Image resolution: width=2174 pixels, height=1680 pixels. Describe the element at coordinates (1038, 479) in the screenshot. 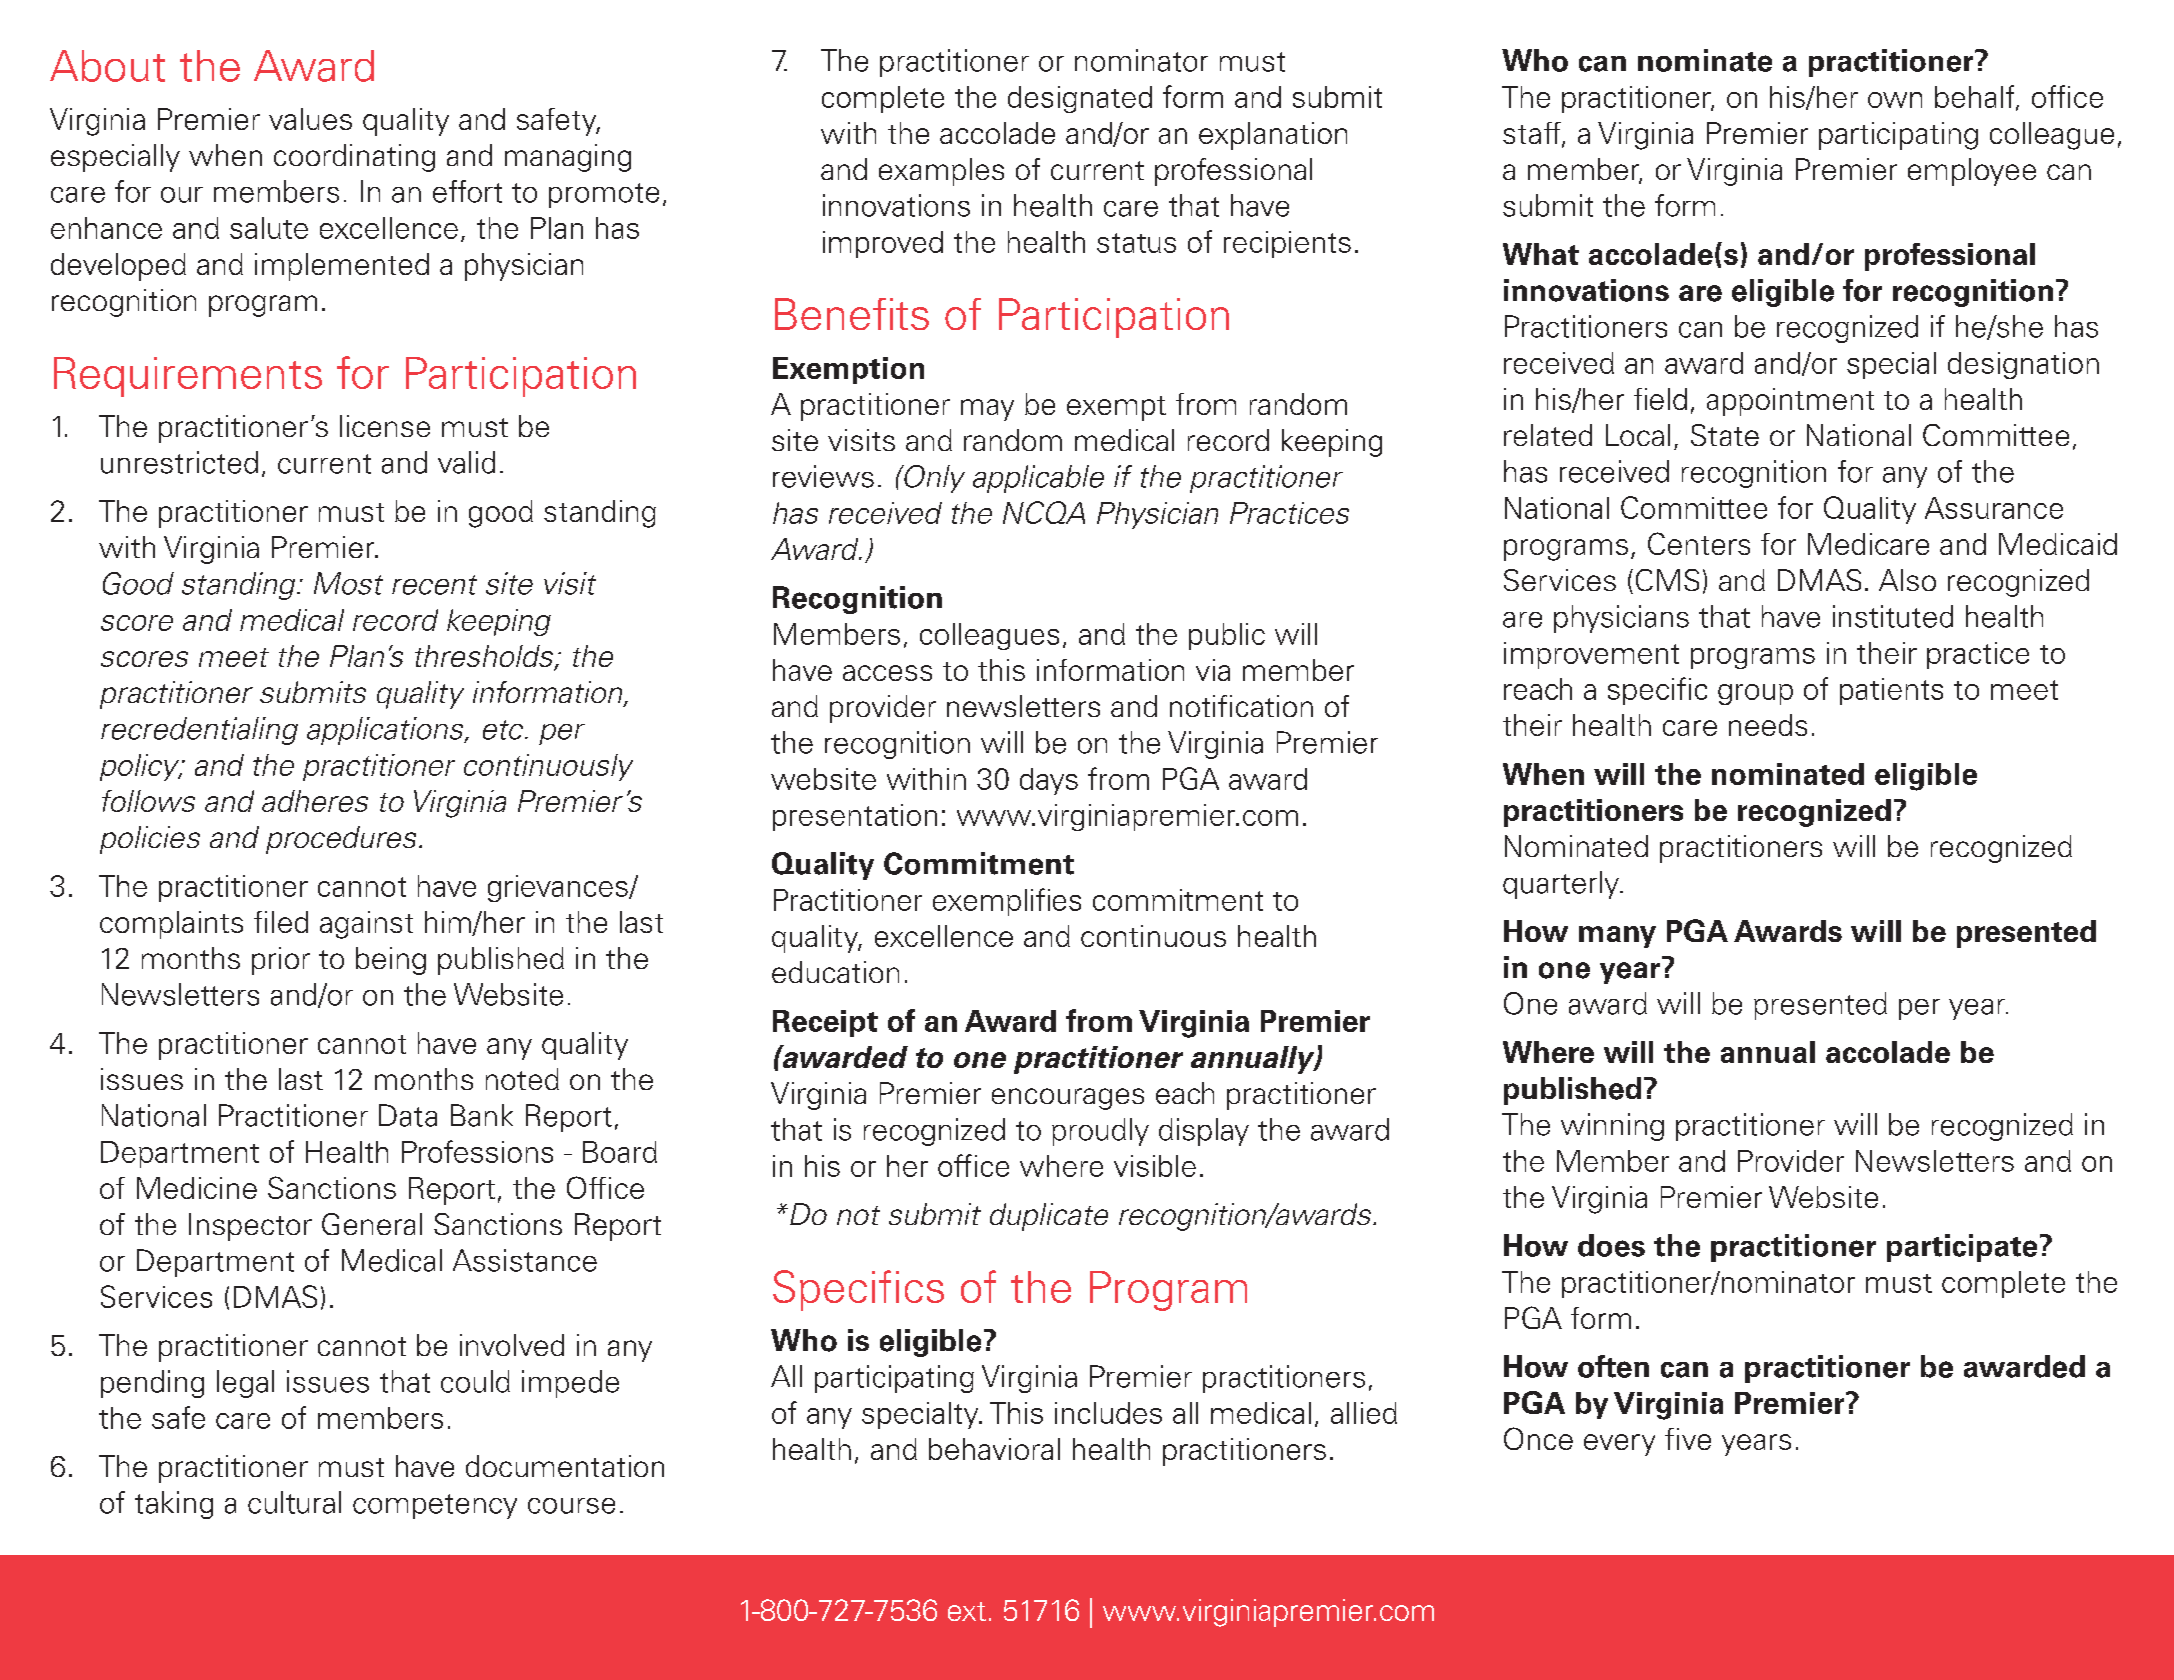

I see `applicable` at that location.
